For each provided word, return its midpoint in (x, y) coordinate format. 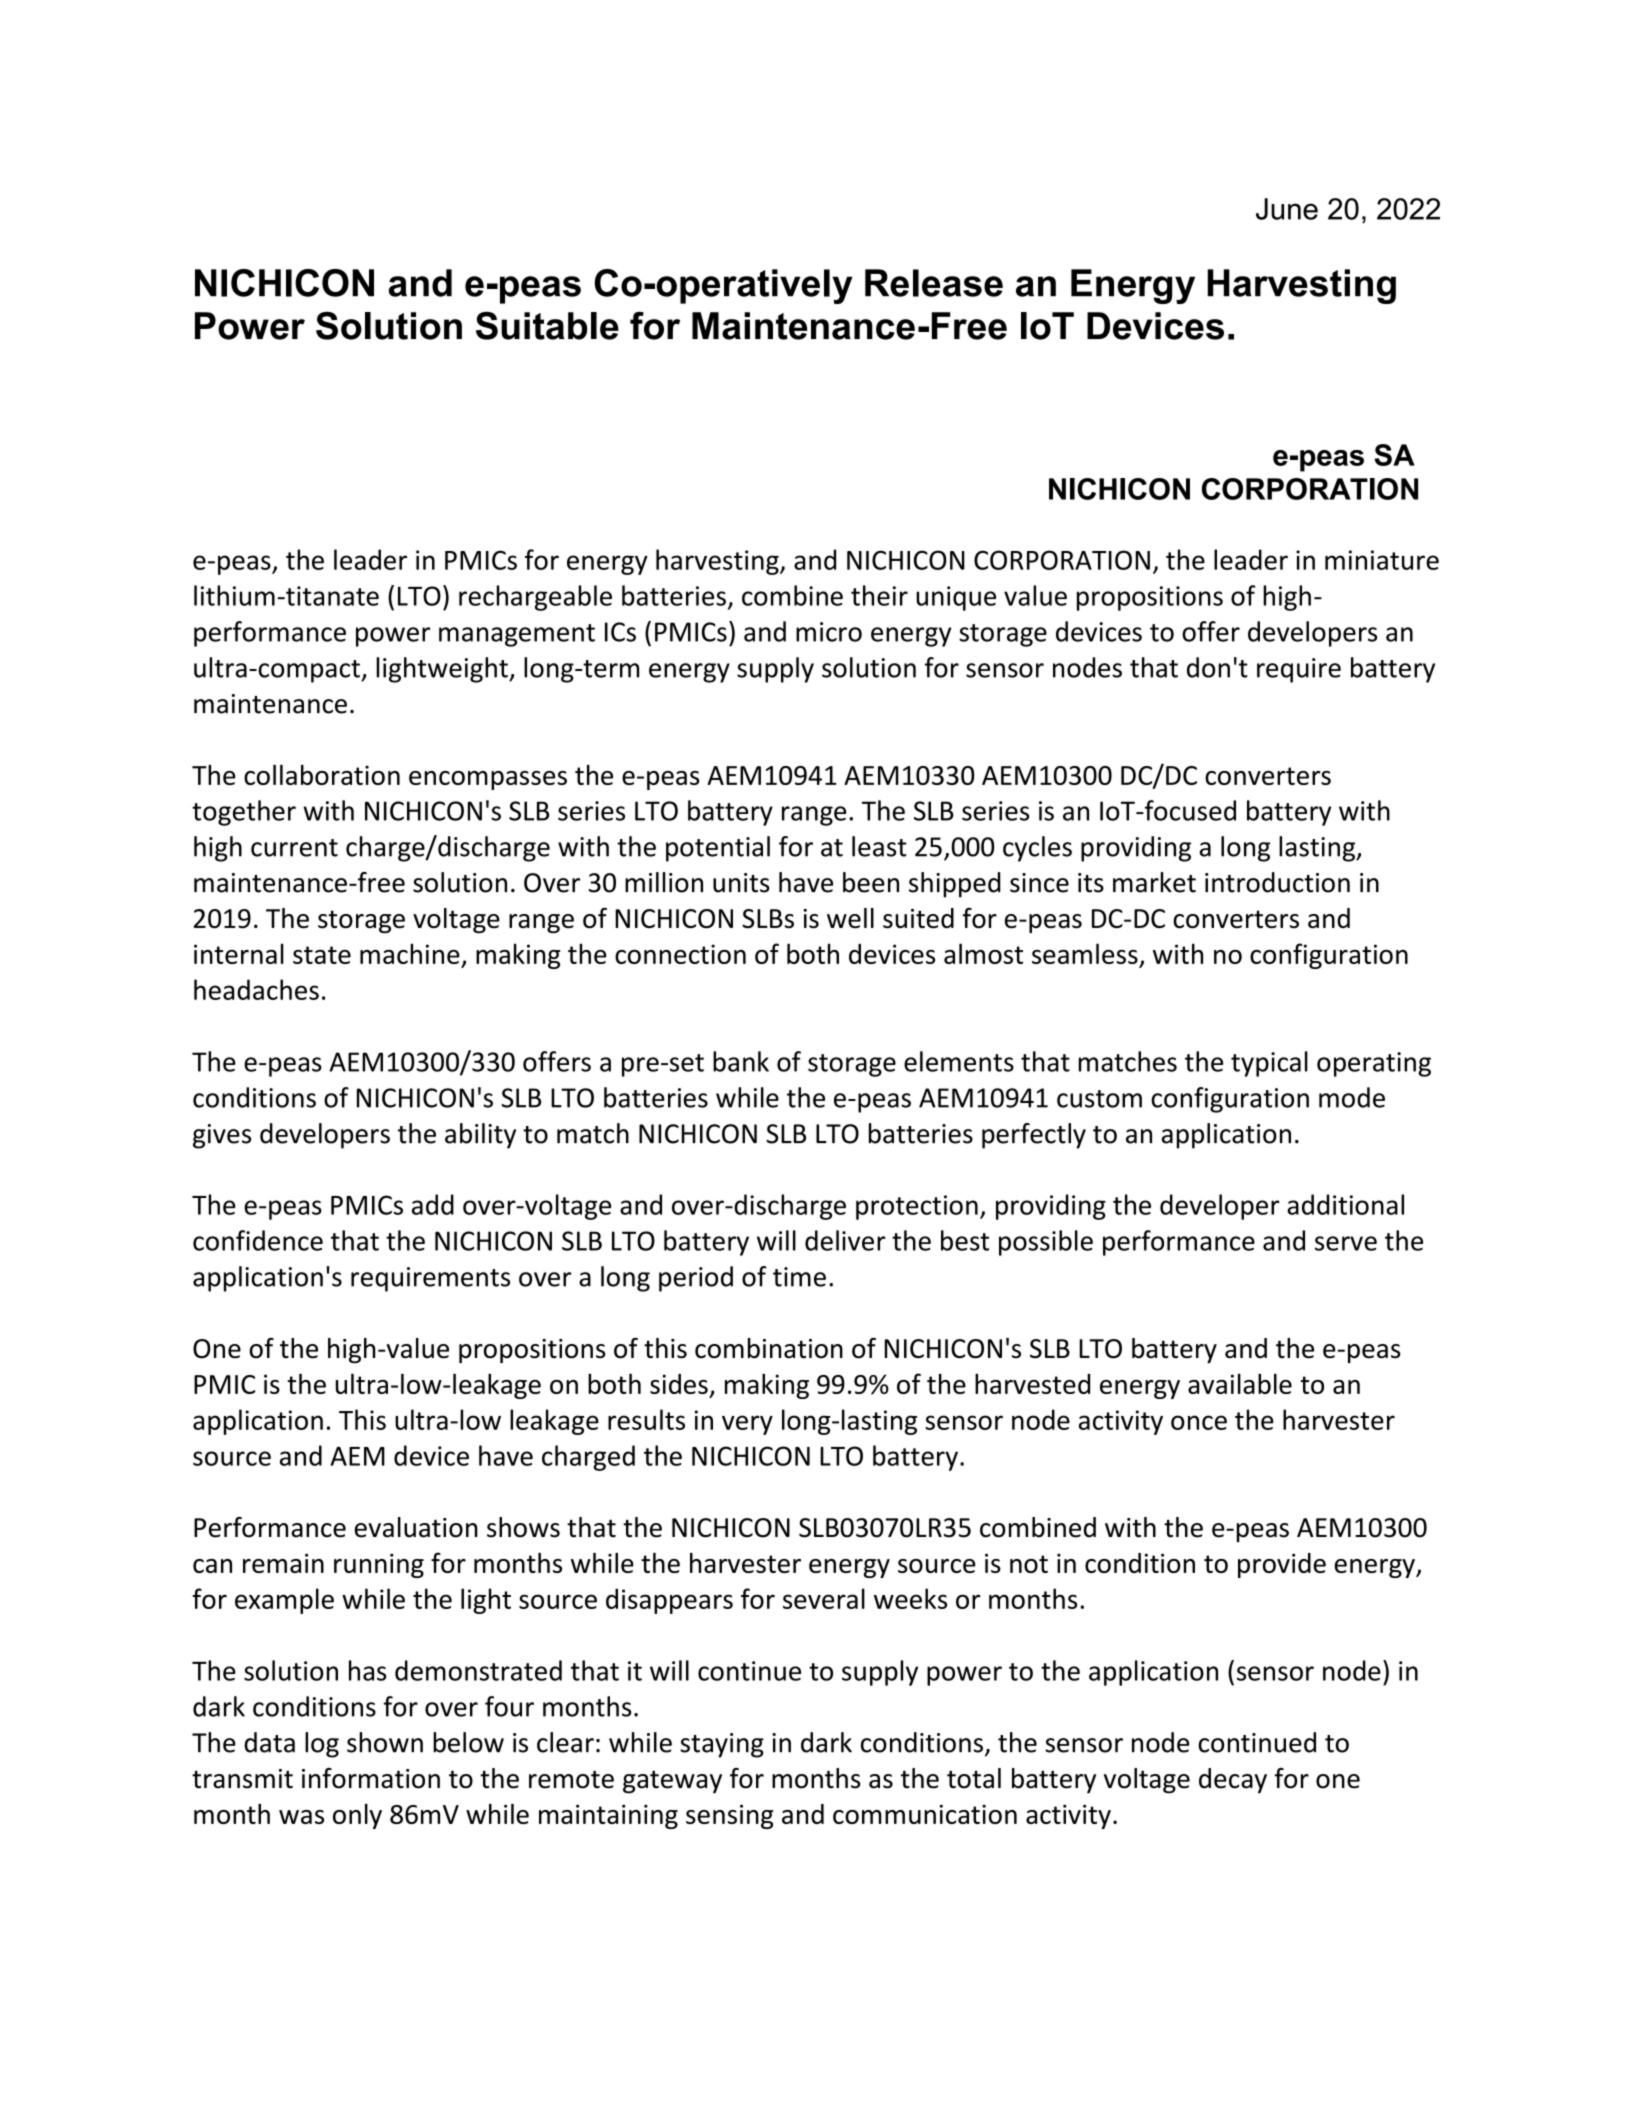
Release (934, 283)
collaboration (322, 774)
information (371, 1778)
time (799, 1277)
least (879, 846)
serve (1346, 1243)
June (1287, 209)
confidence (258, 1240)
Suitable (547, 326)
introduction (1277, 882)
